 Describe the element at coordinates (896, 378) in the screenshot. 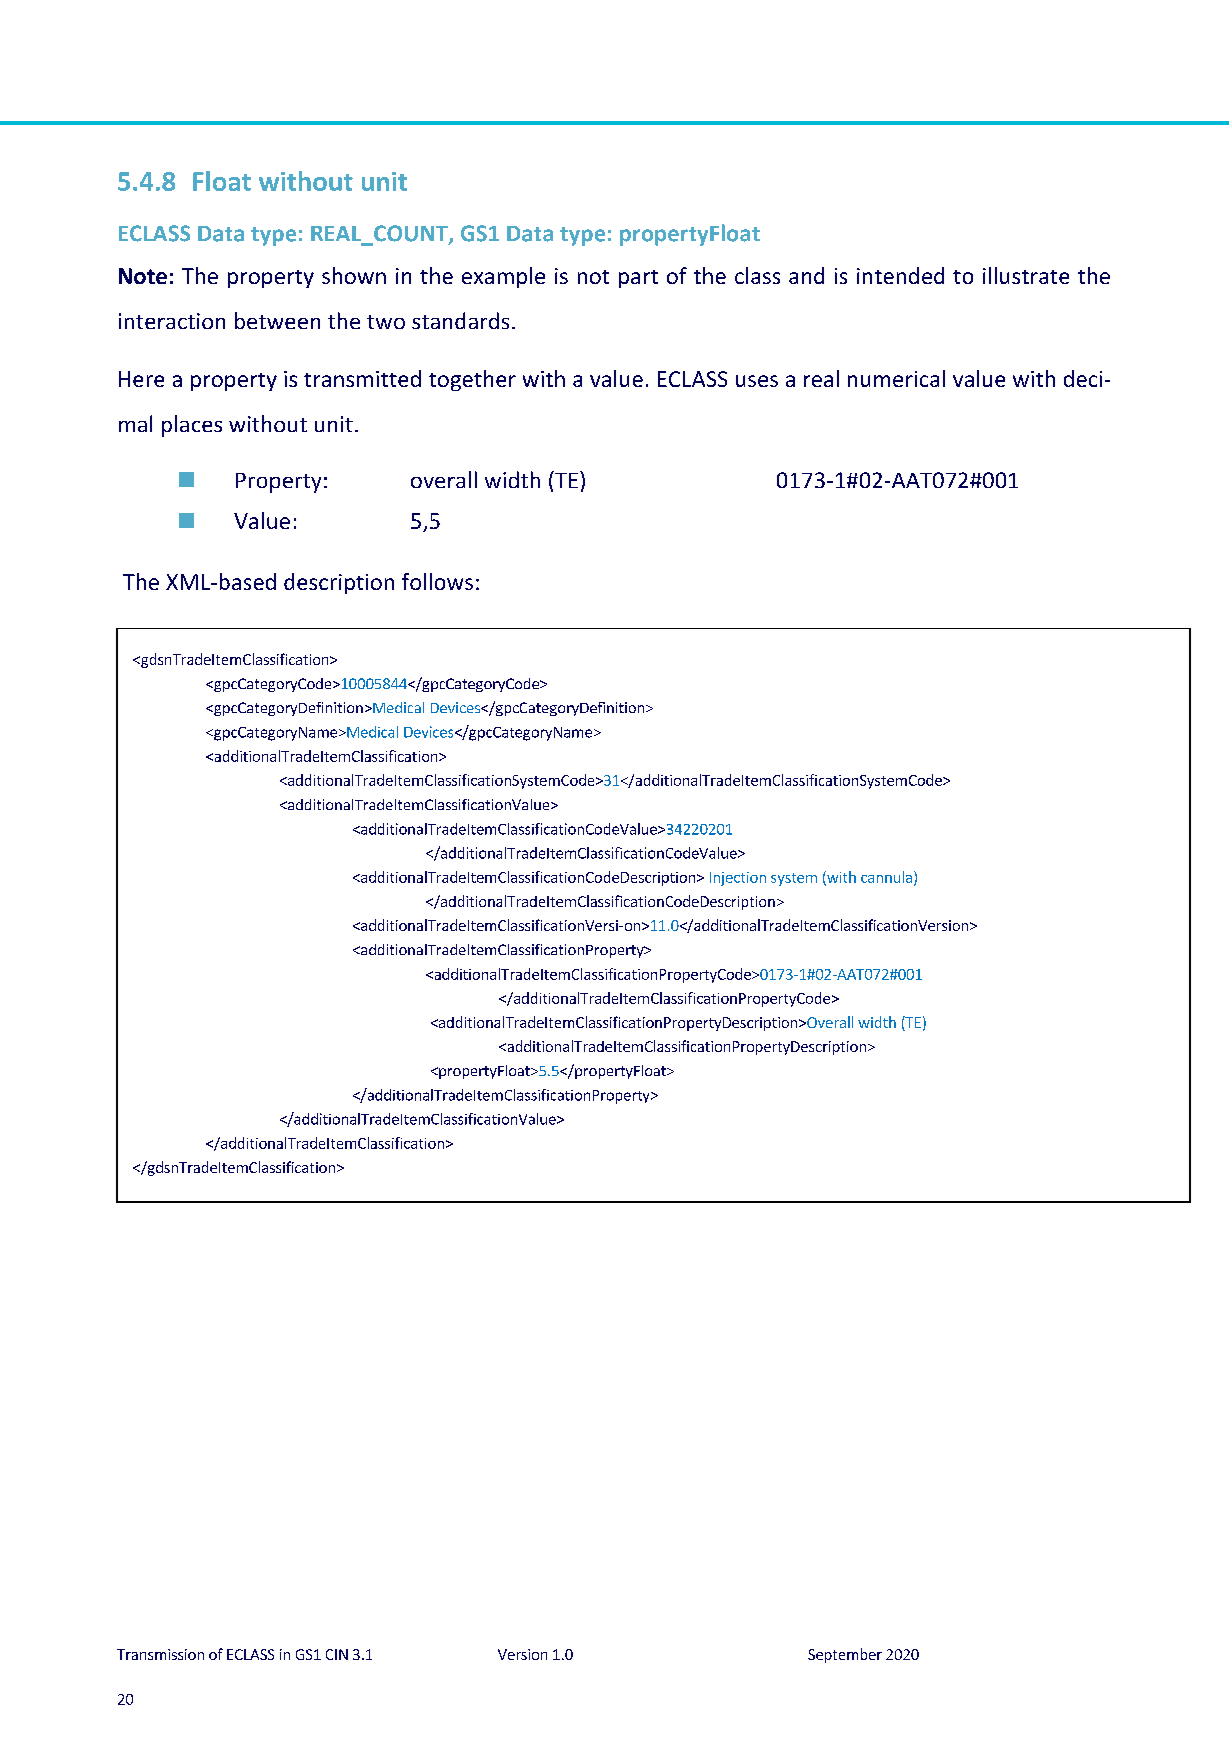

I see `numerical` at that location.
